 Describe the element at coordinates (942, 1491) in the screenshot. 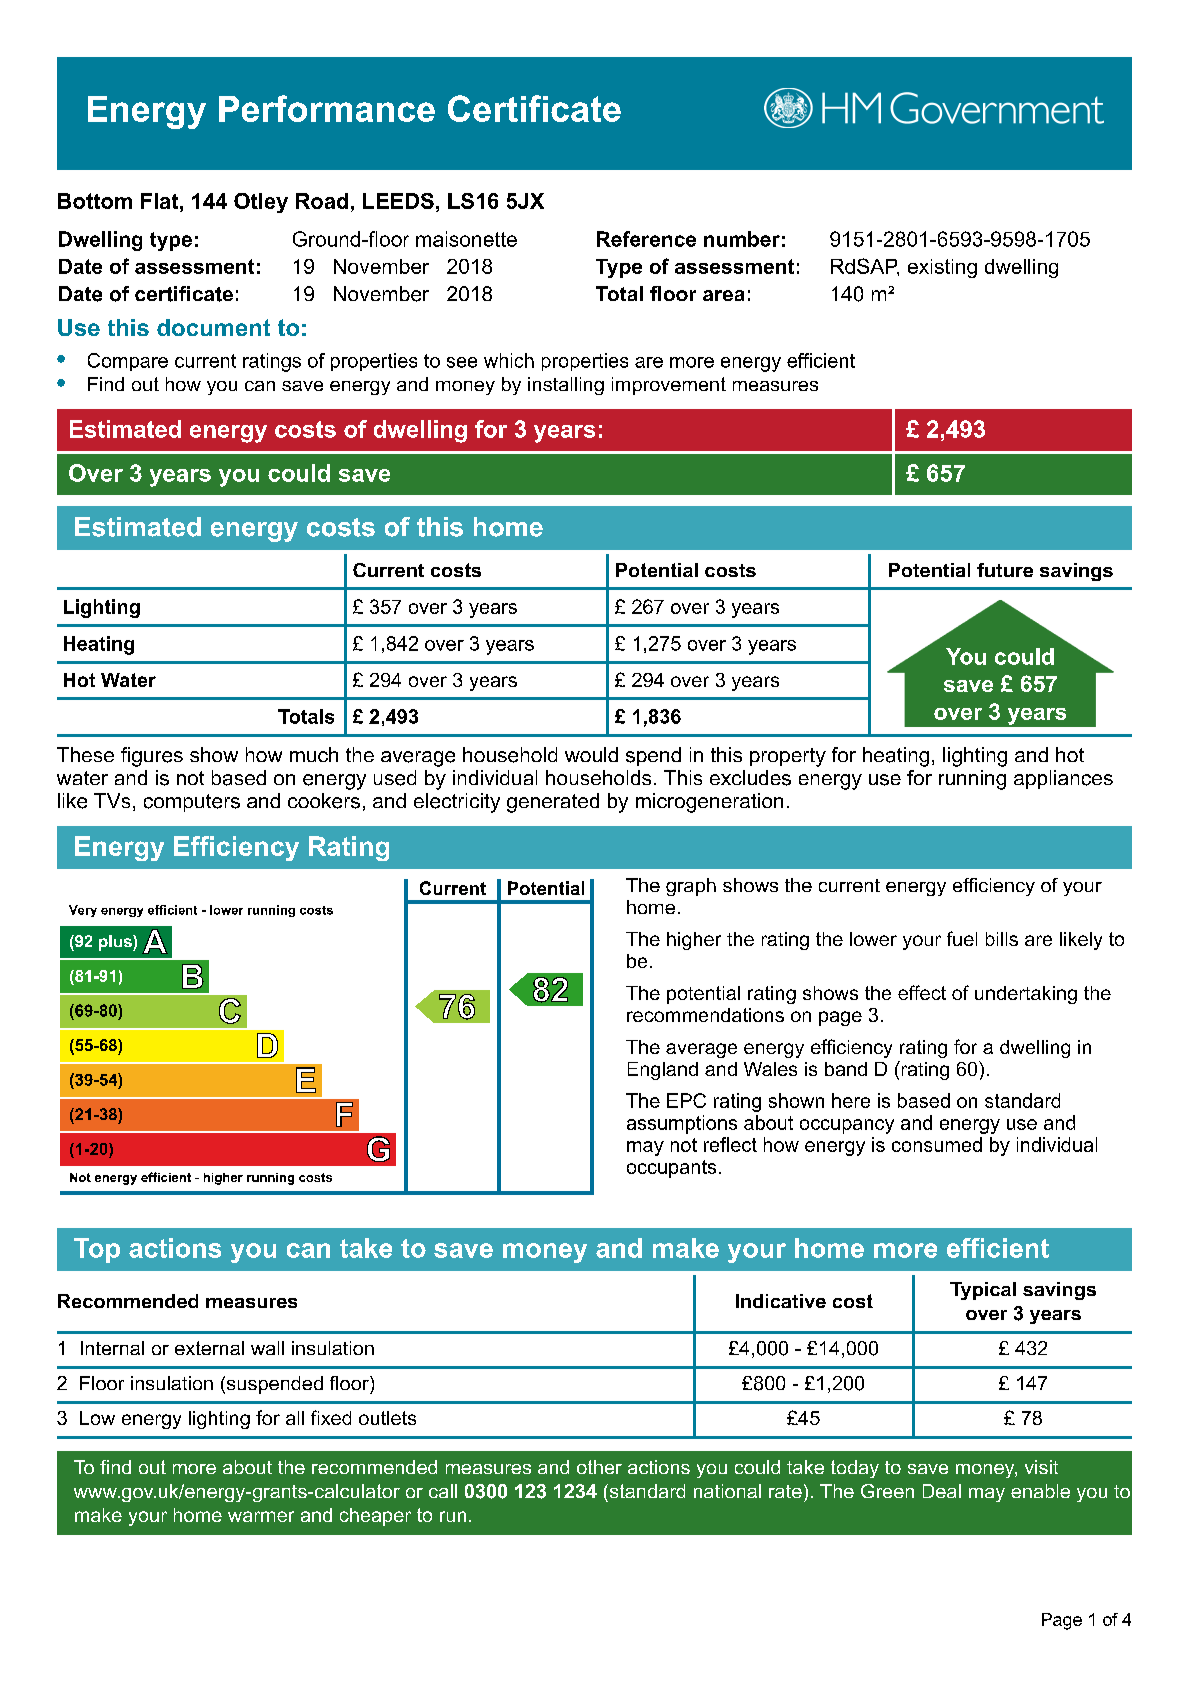

I see `Deal` at that location.
